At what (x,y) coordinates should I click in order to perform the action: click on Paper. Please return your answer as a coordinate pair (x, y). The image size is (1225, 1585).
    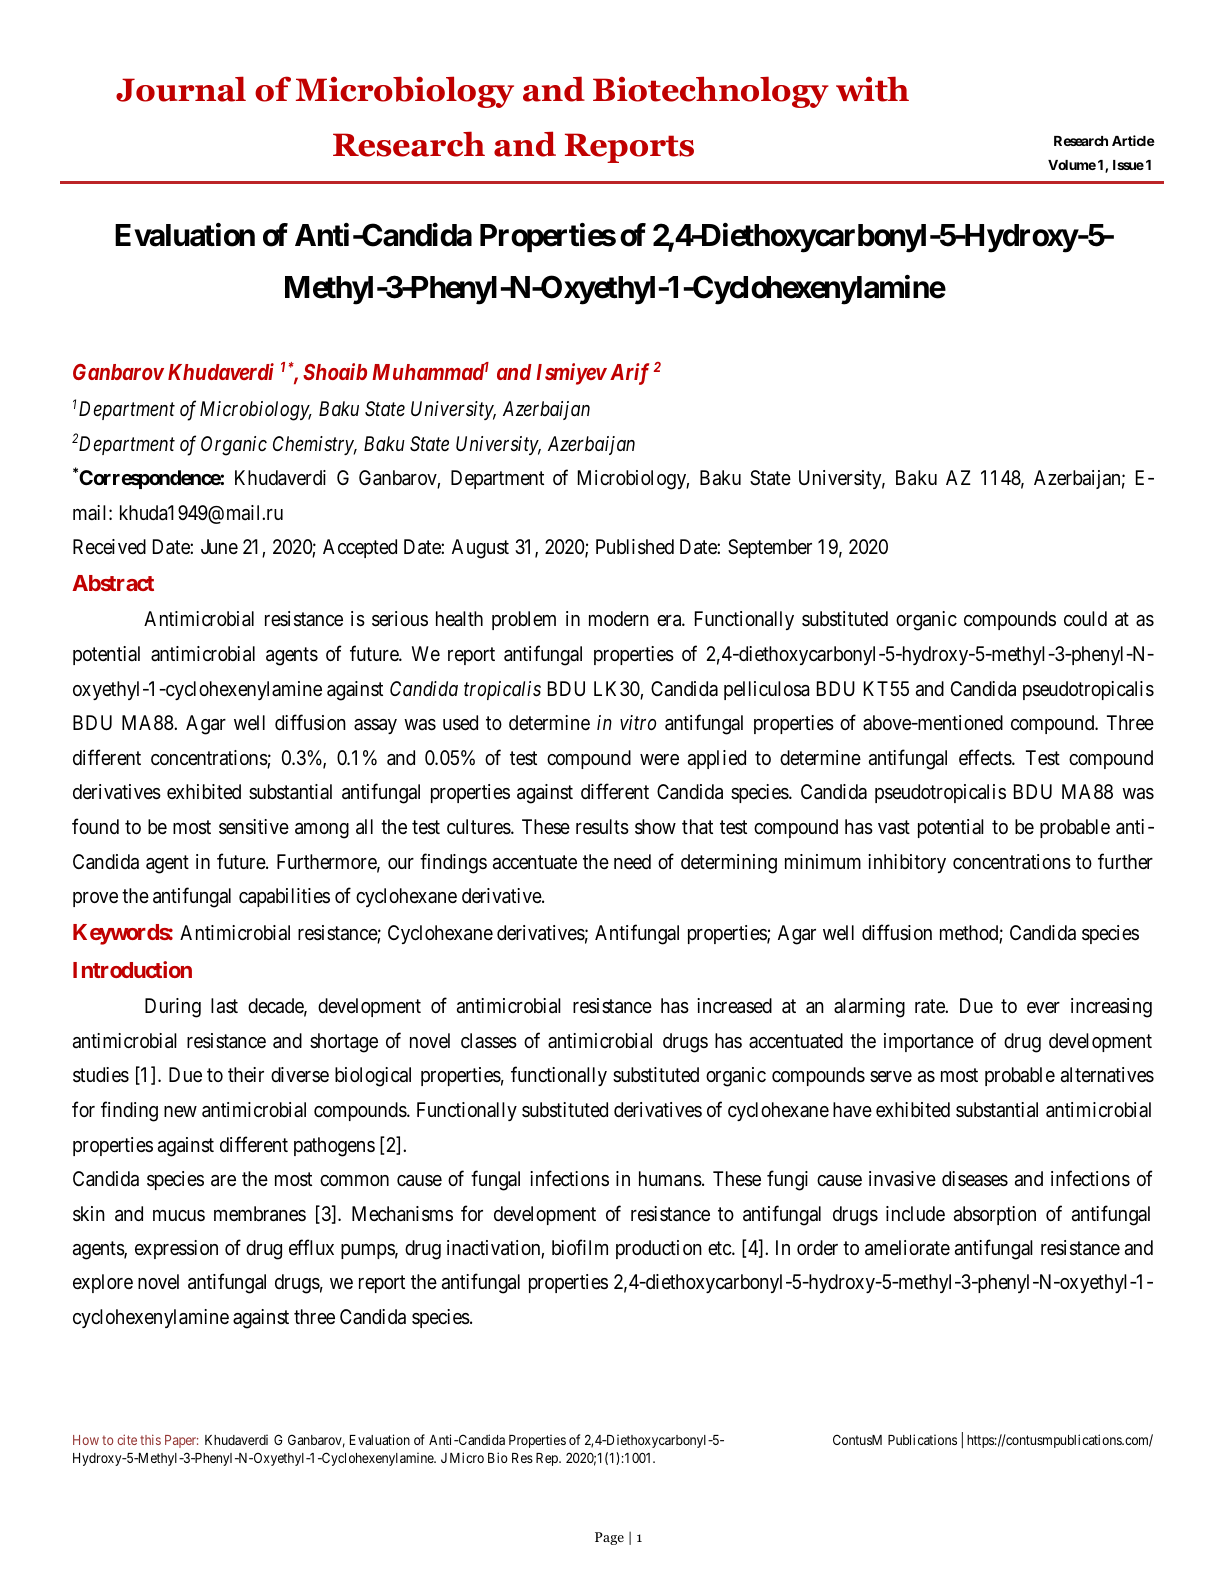
    Looking at the image, I should click on (181, 1441).
